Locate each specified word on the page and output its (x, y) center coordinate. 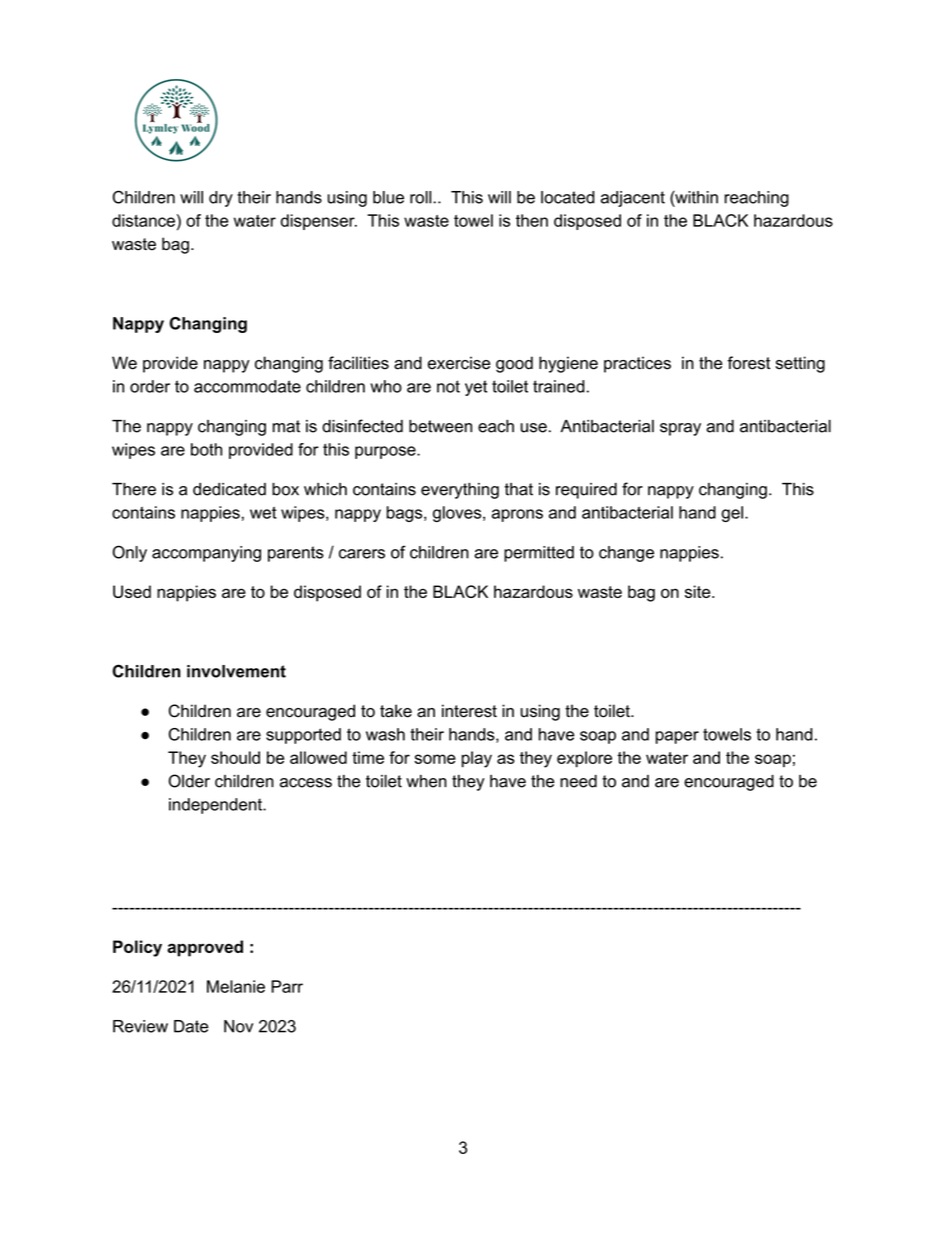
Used (132, 591)
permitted (539, 554)
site (699, 591)
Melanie (236, 986)
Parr (287, 986)
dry (221, 199)
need (578, 781)
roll (422, 197)
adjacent (633, 199)
